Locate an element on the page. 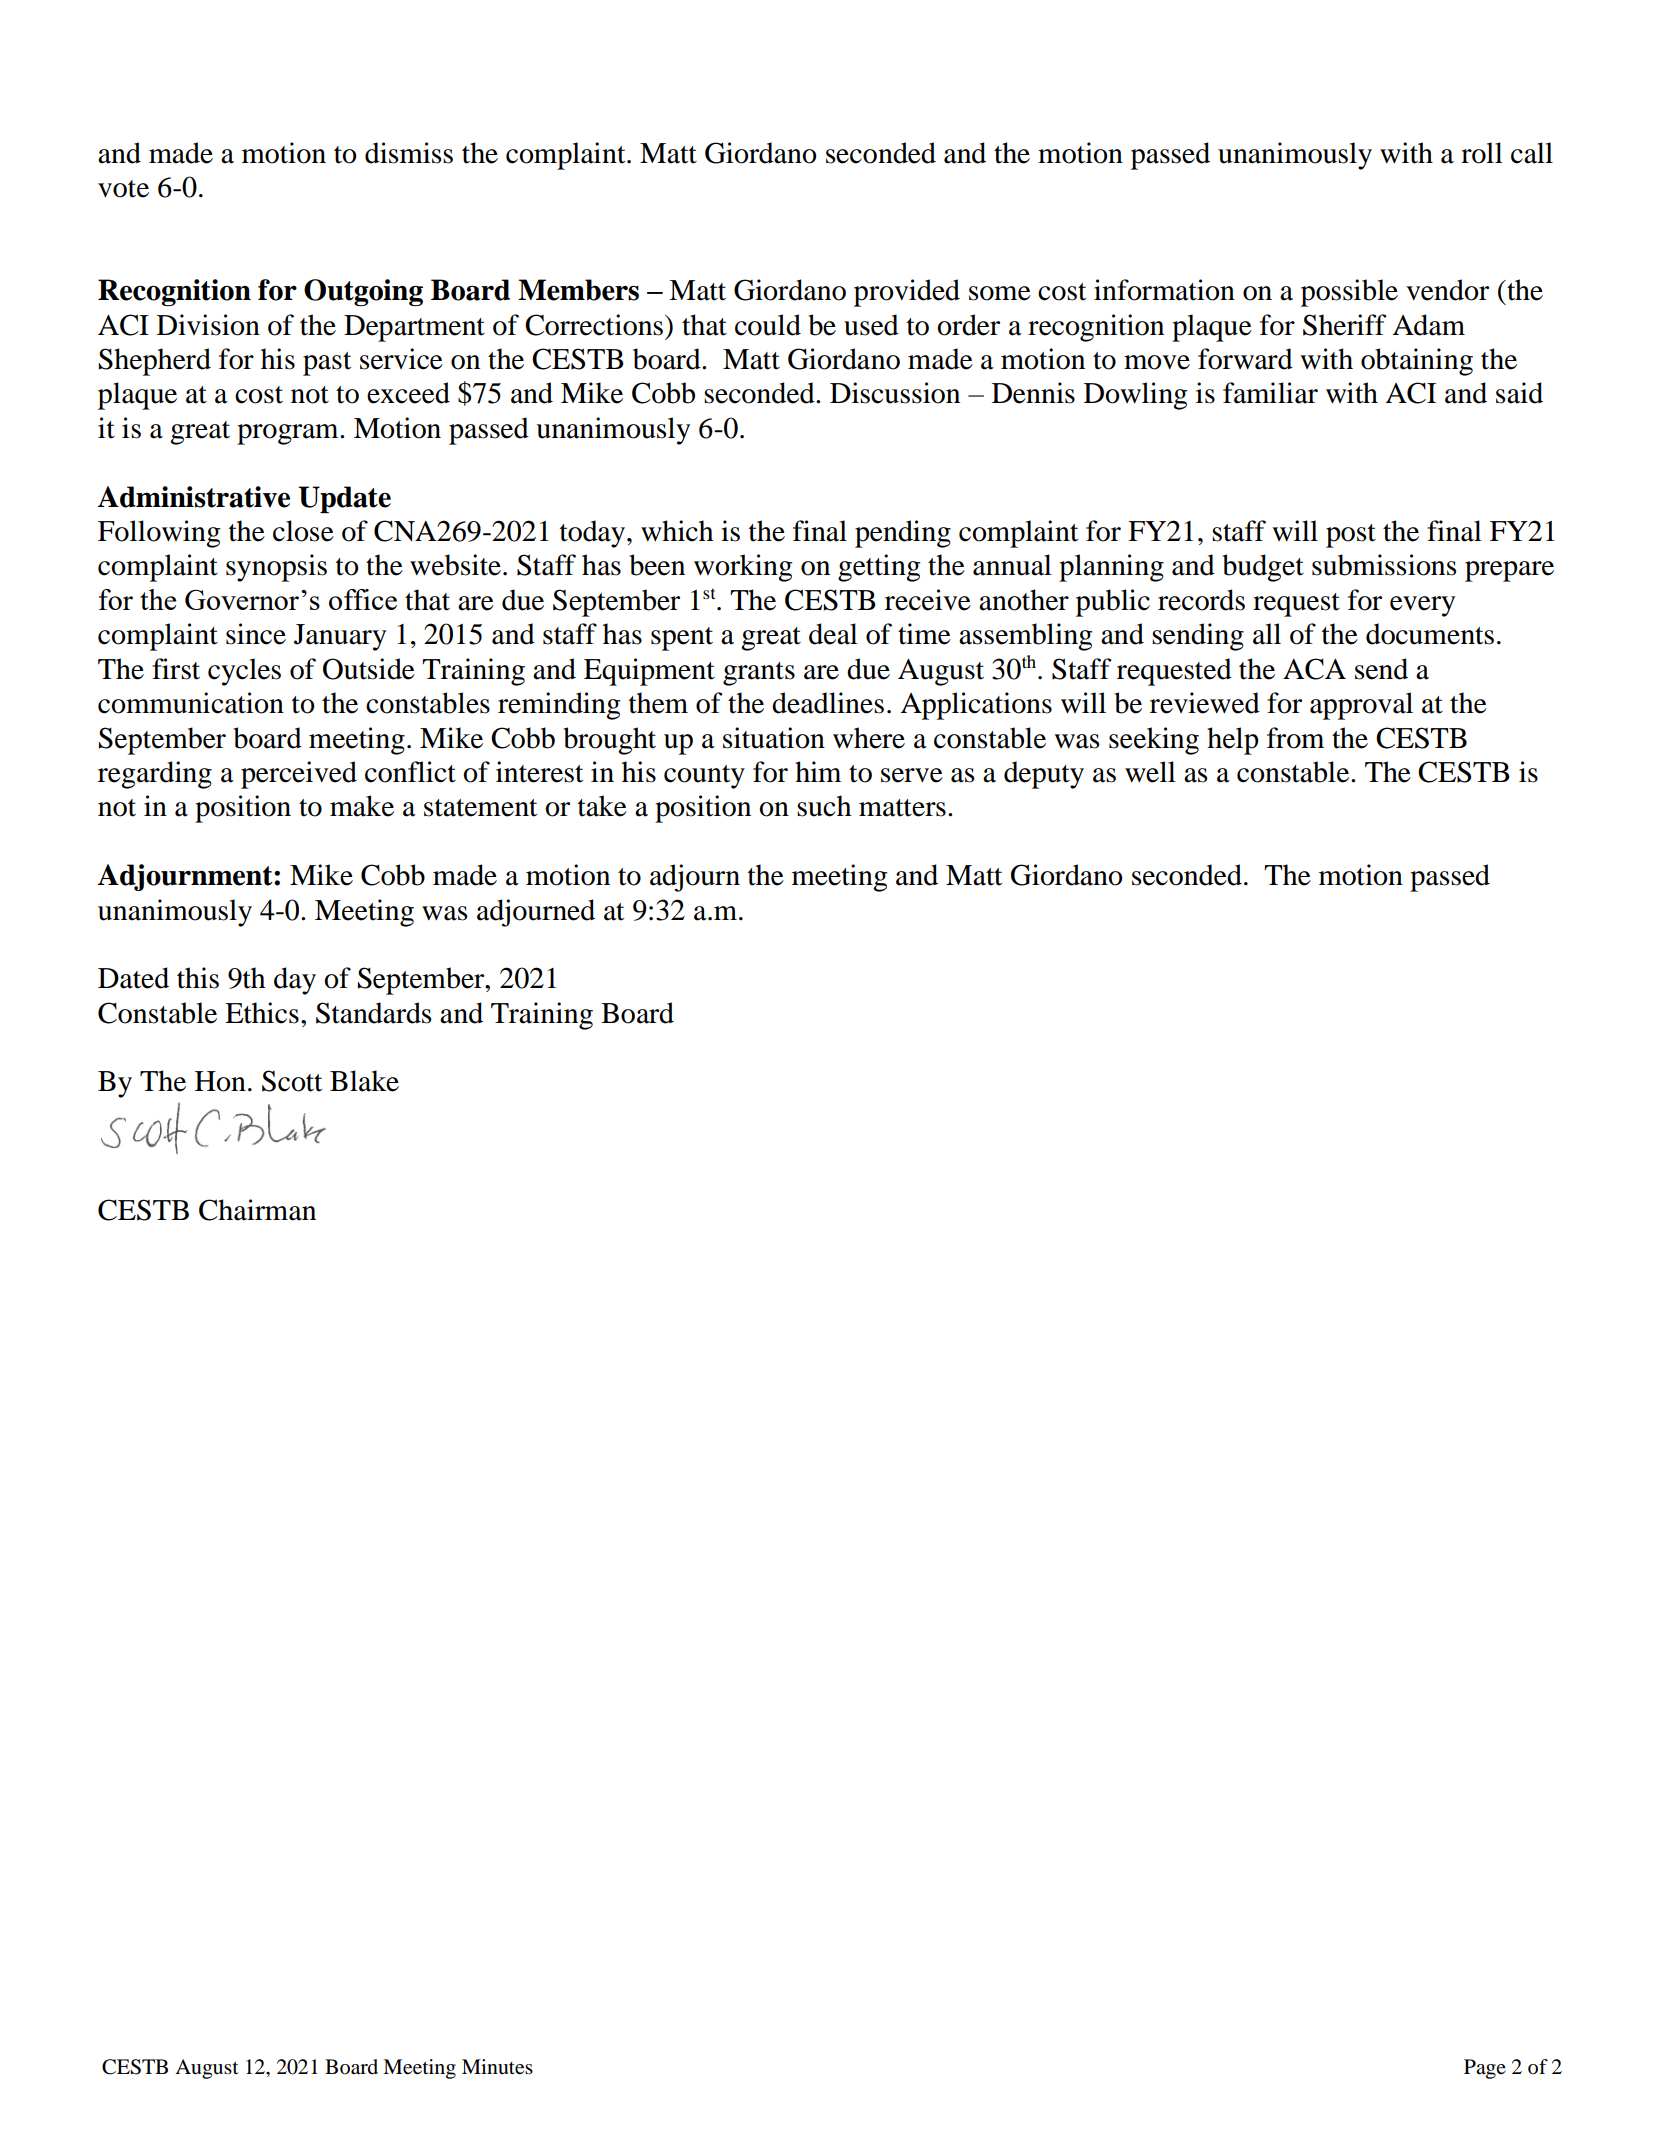 This image has width=1664, height=2154. Outgoing is located at coordinates (363, 293).
